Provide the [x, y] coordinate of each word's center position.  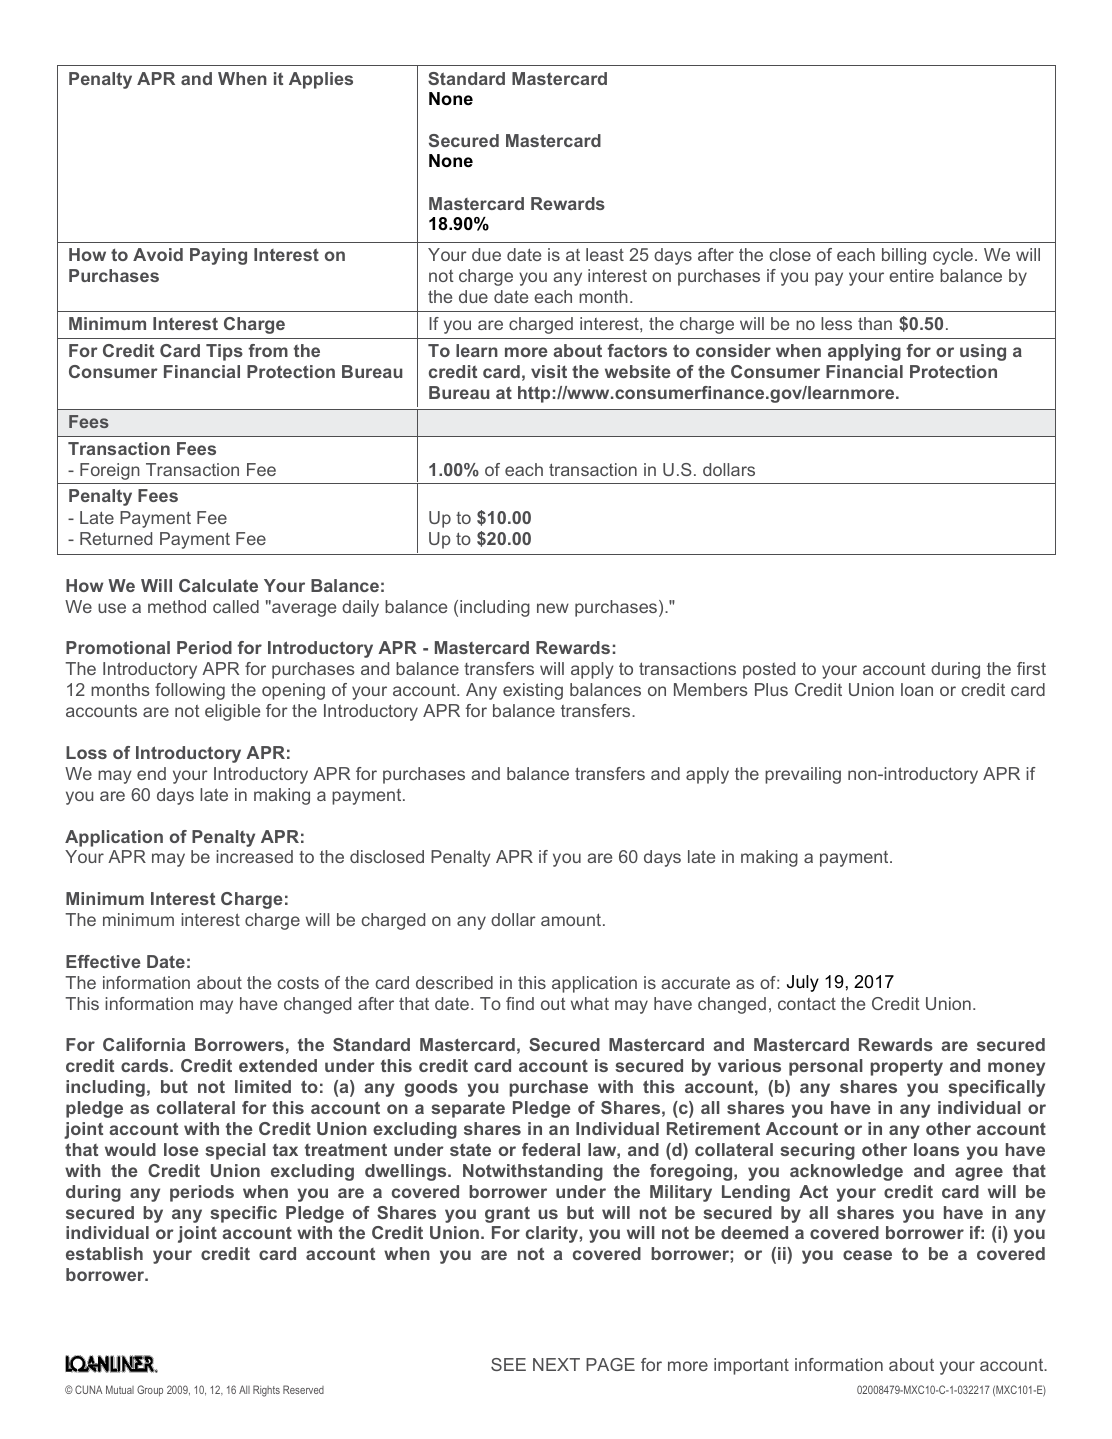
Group [150, 1390]
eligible [232, 712]
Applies [321, 80]
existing [533, 691]
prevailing [803, 775]
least [605, 254]
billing [904, 256]
